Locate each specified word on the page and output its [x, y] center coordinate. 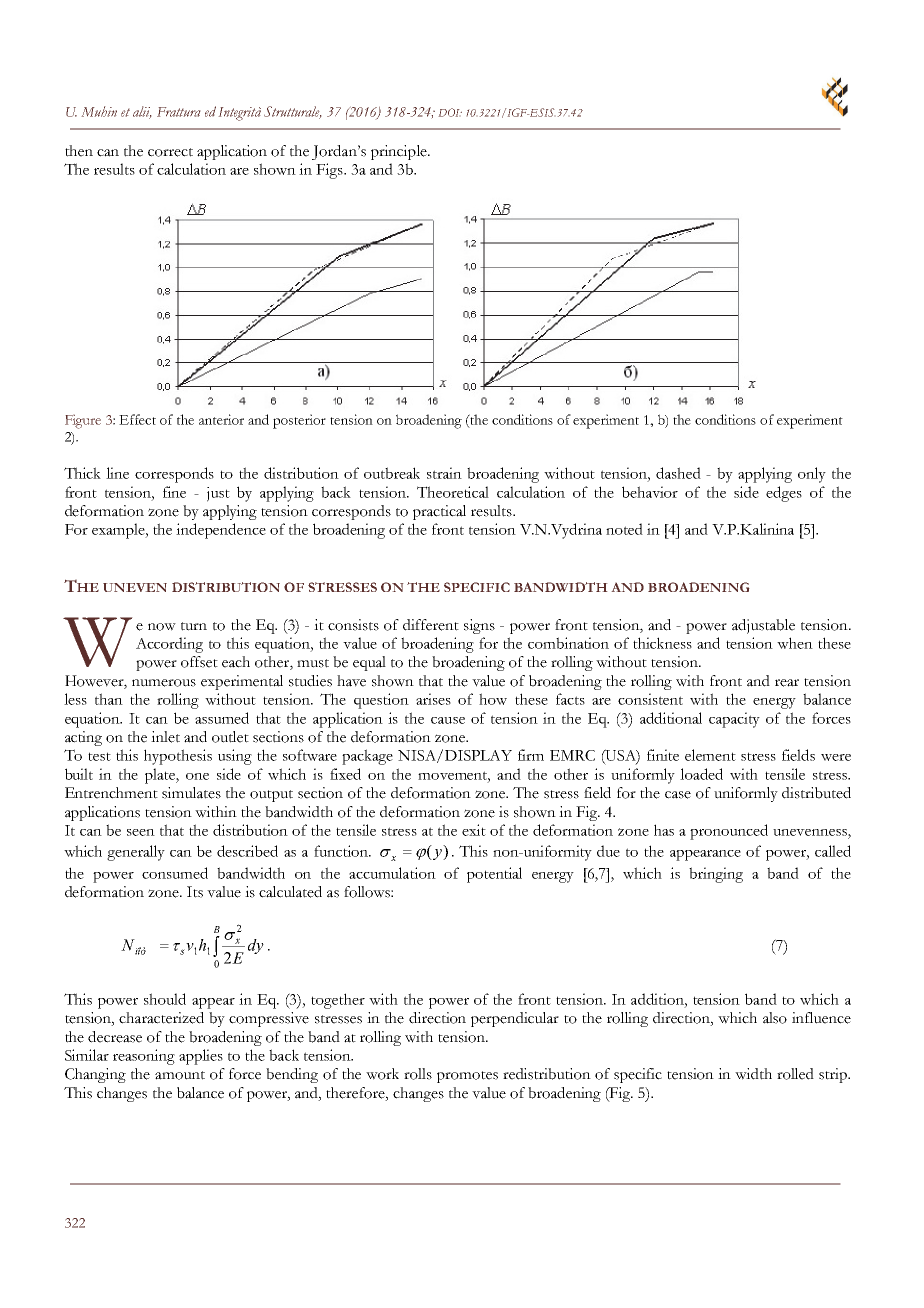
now [162, 627]
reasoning [144, 1057]
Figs [330, 171]
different [431, 625]
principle [400, 152]
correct [170, 152]
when [795, 643]
